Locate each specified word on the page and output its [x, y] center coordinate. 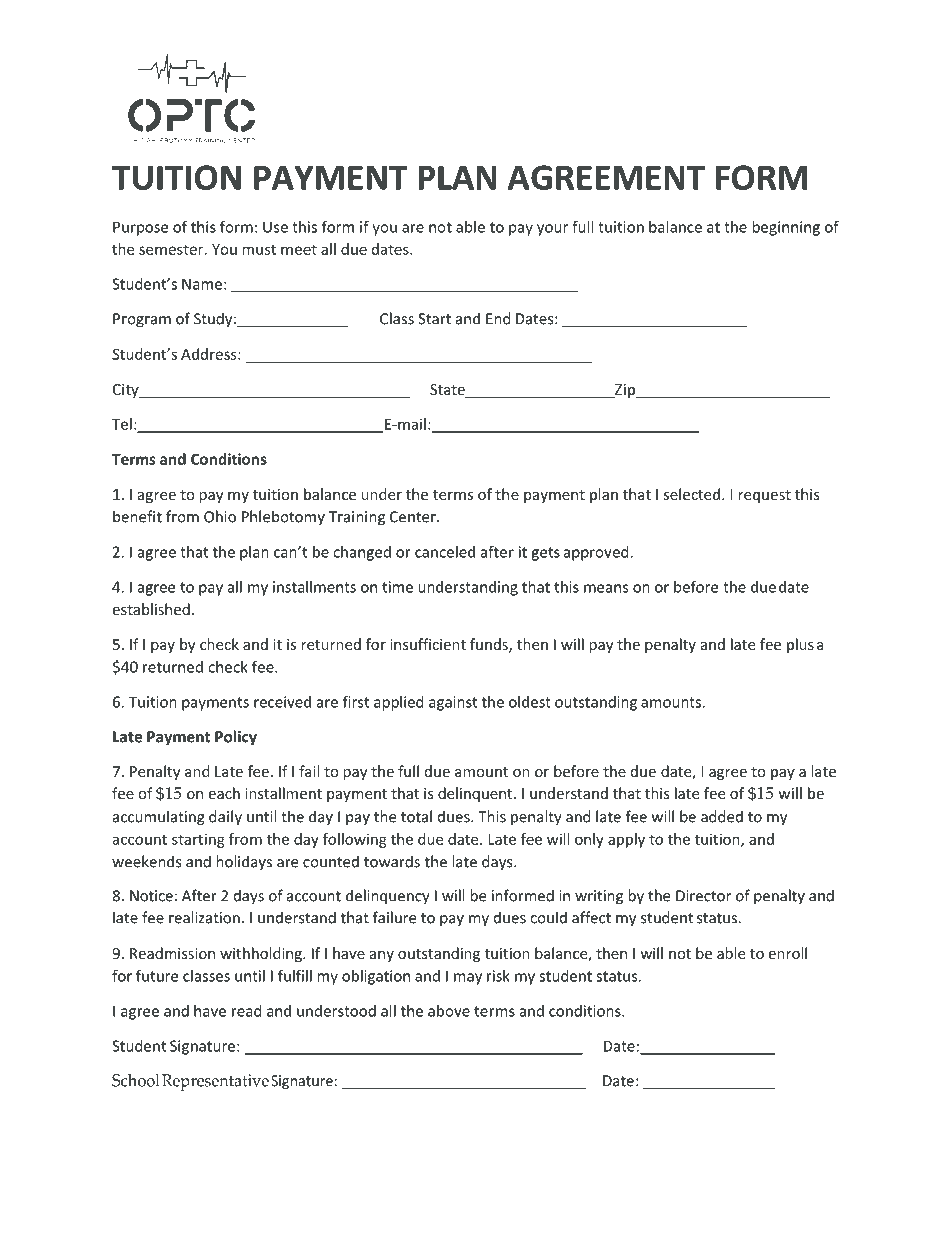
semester [172, 249]
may [468, 979]
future [157, 975]
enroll [787, 953]
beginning [786, 228]
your [552, 230]
